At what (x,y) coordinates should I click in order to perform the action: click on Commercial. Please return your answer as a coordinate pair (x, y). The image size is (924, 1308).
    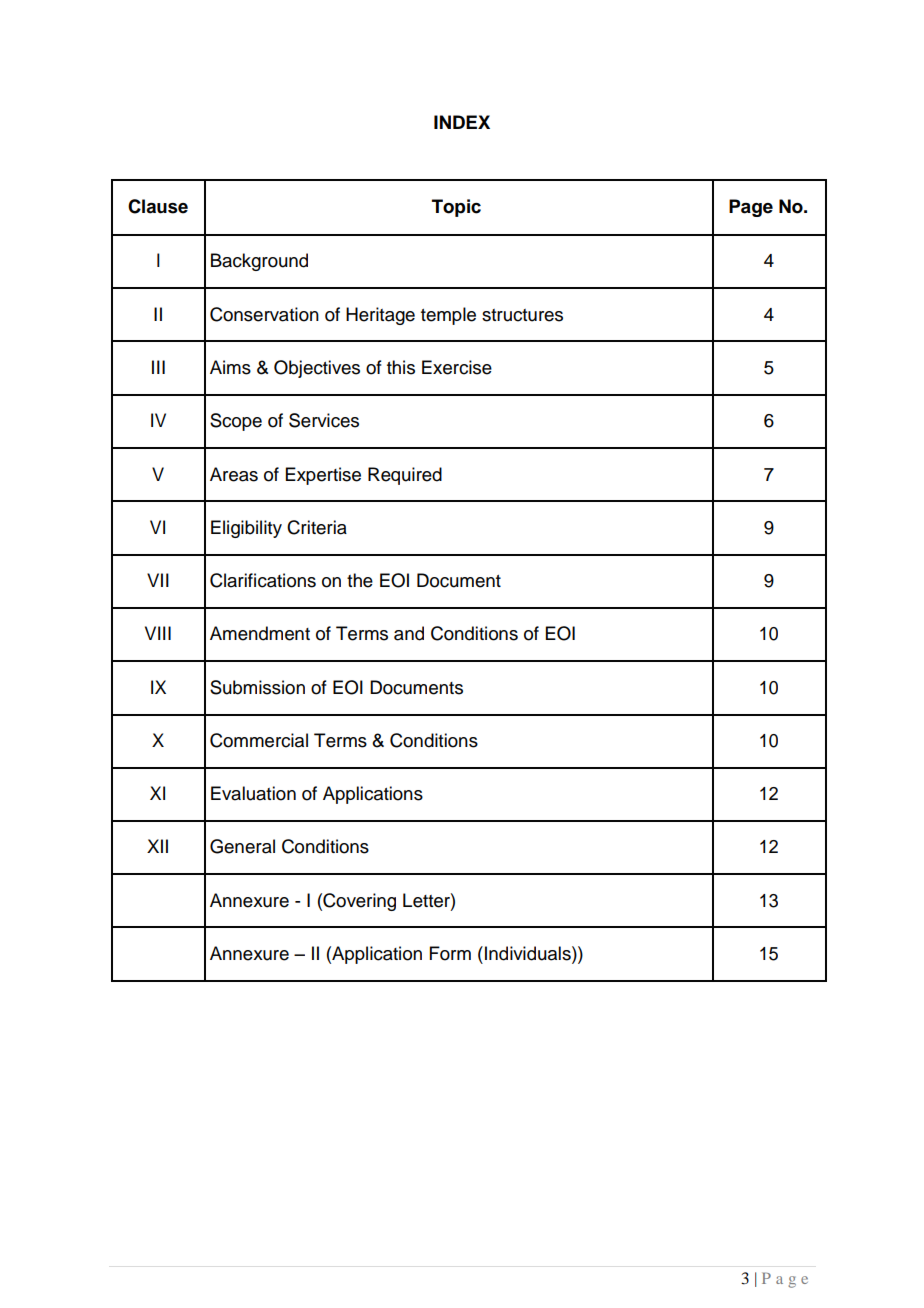
    Looking at the image, I should click on (259, 740).
